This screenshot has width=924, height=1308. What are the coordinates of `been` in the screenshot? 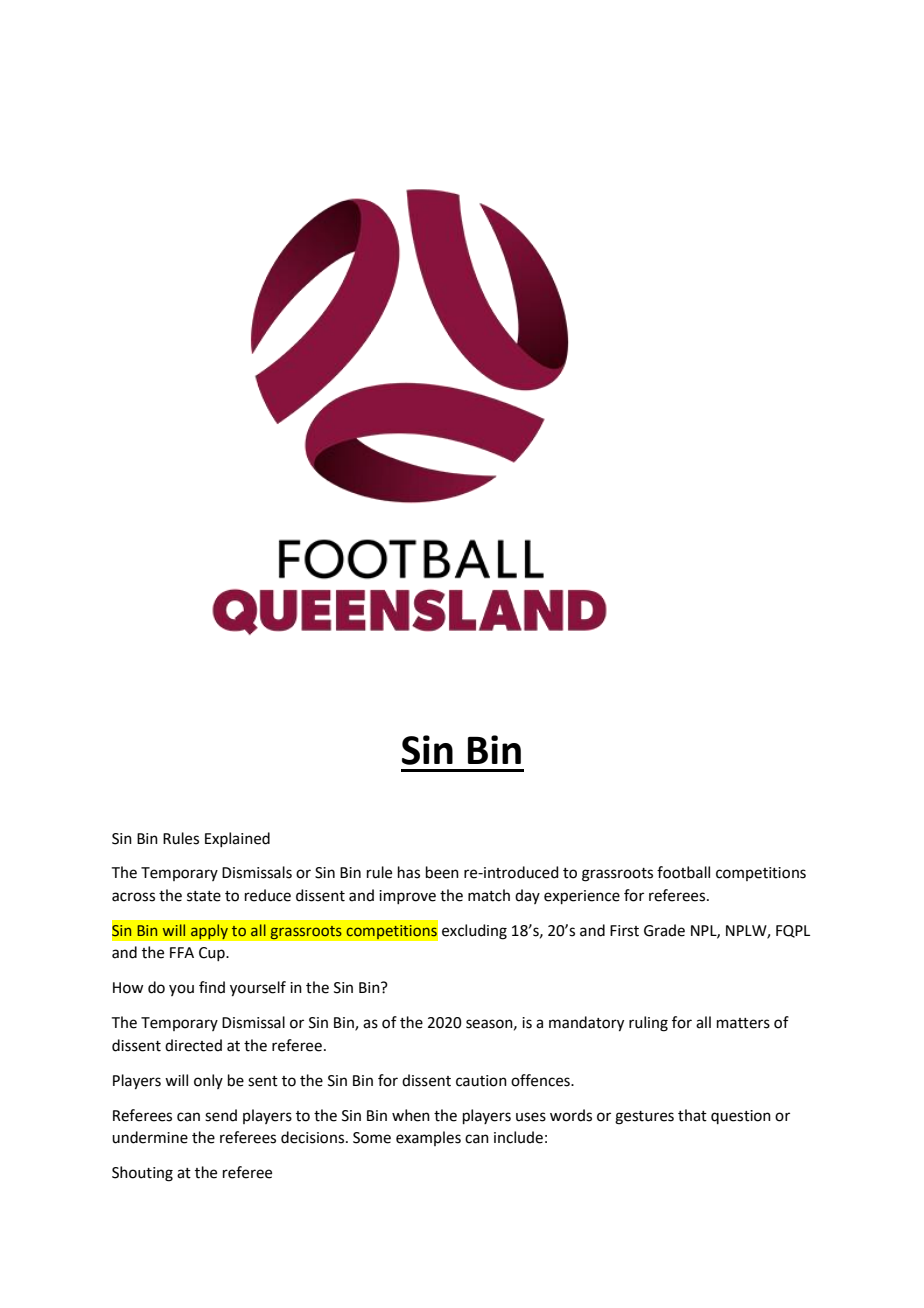 It's located at (442, 872).
